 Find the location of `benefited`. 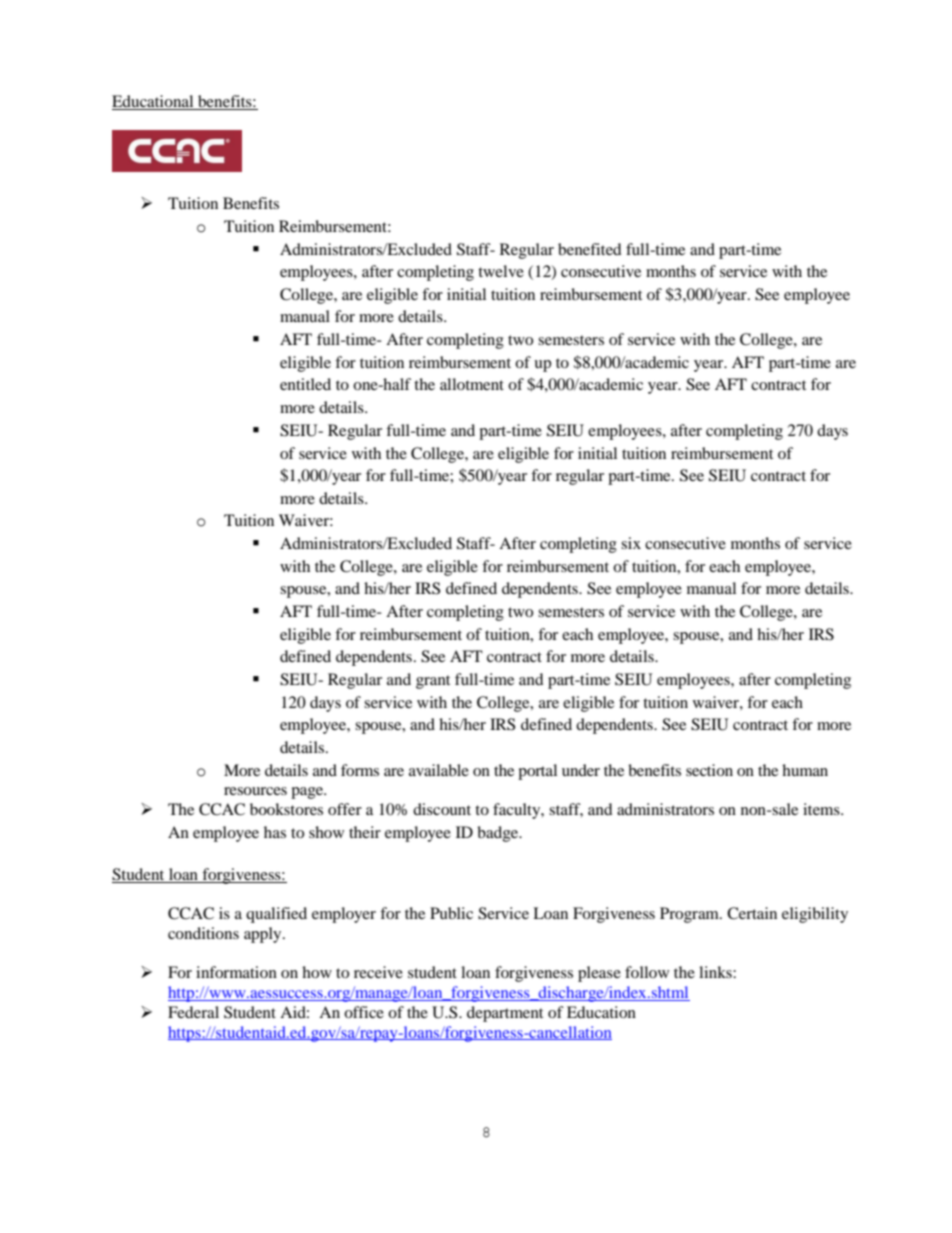

benefited is located at coordinates (590, 249).
